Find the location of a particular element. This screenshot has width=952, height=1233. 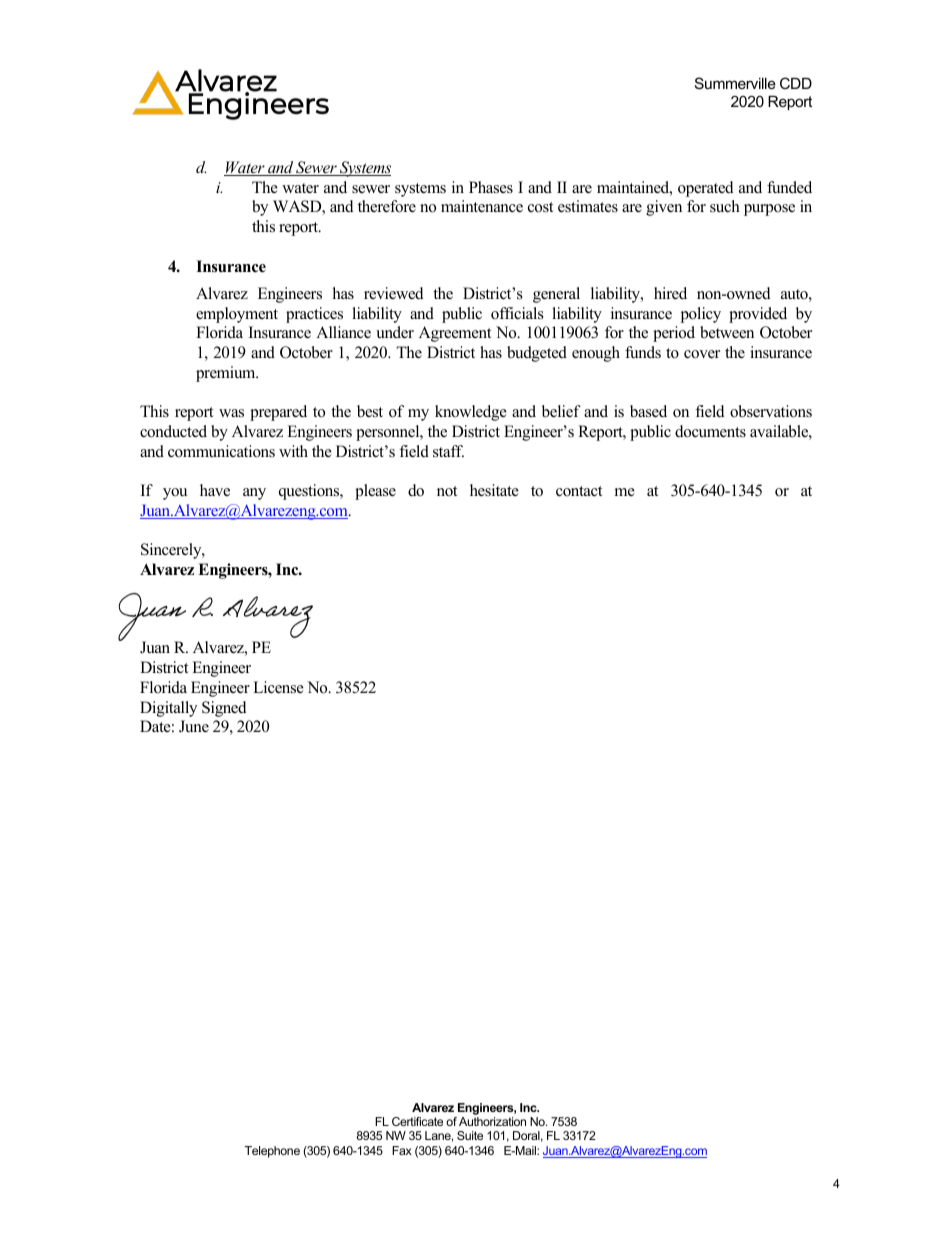

contact is located at coordinates (579, 491).
